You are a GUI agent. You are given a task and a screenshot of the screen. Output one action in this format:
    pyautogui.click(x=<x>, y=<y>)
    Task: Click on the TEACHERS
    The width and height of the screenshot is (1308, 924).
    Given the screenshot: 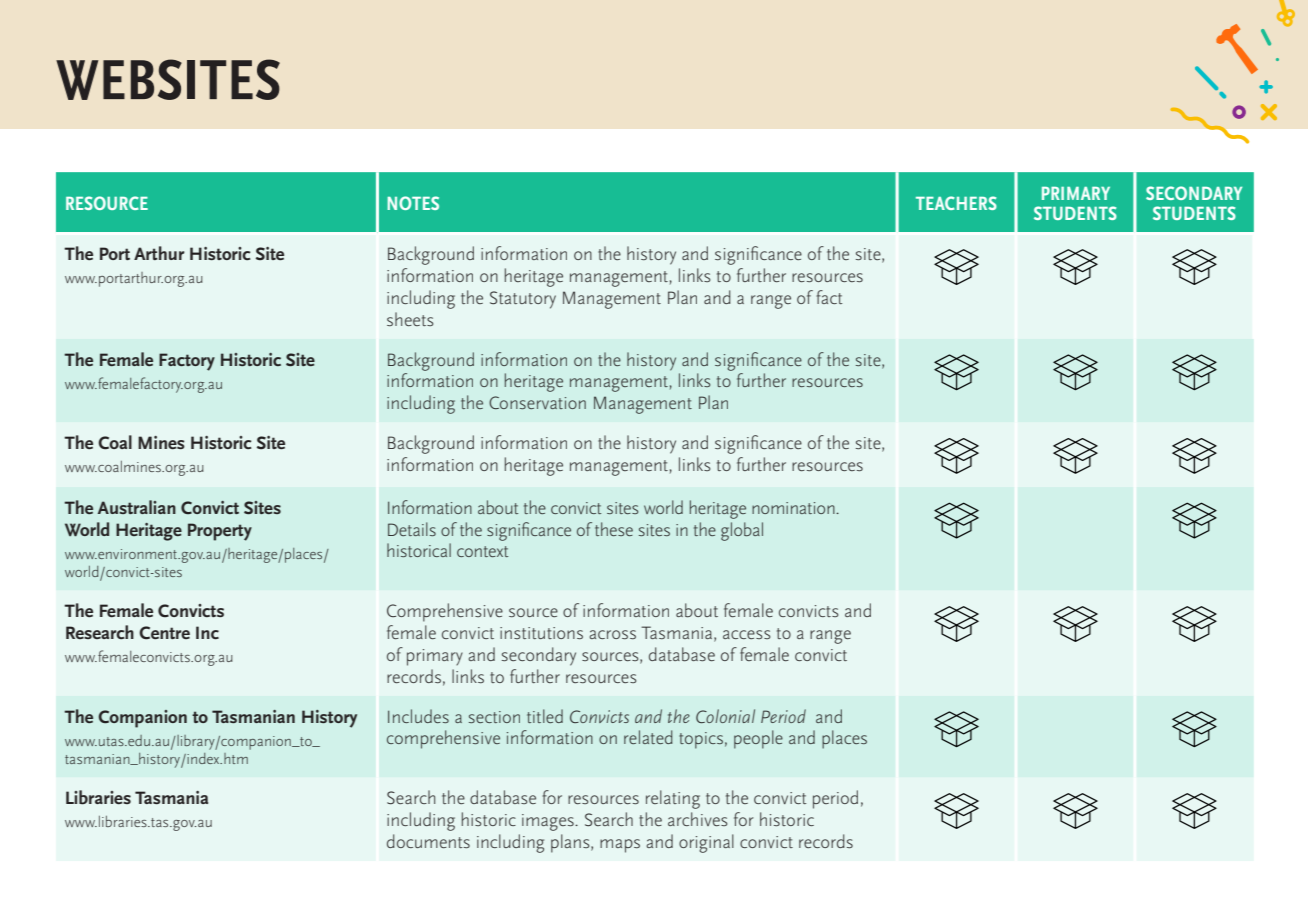 What is the action you would take?
    pyautogui.click(x=956, y=203)
